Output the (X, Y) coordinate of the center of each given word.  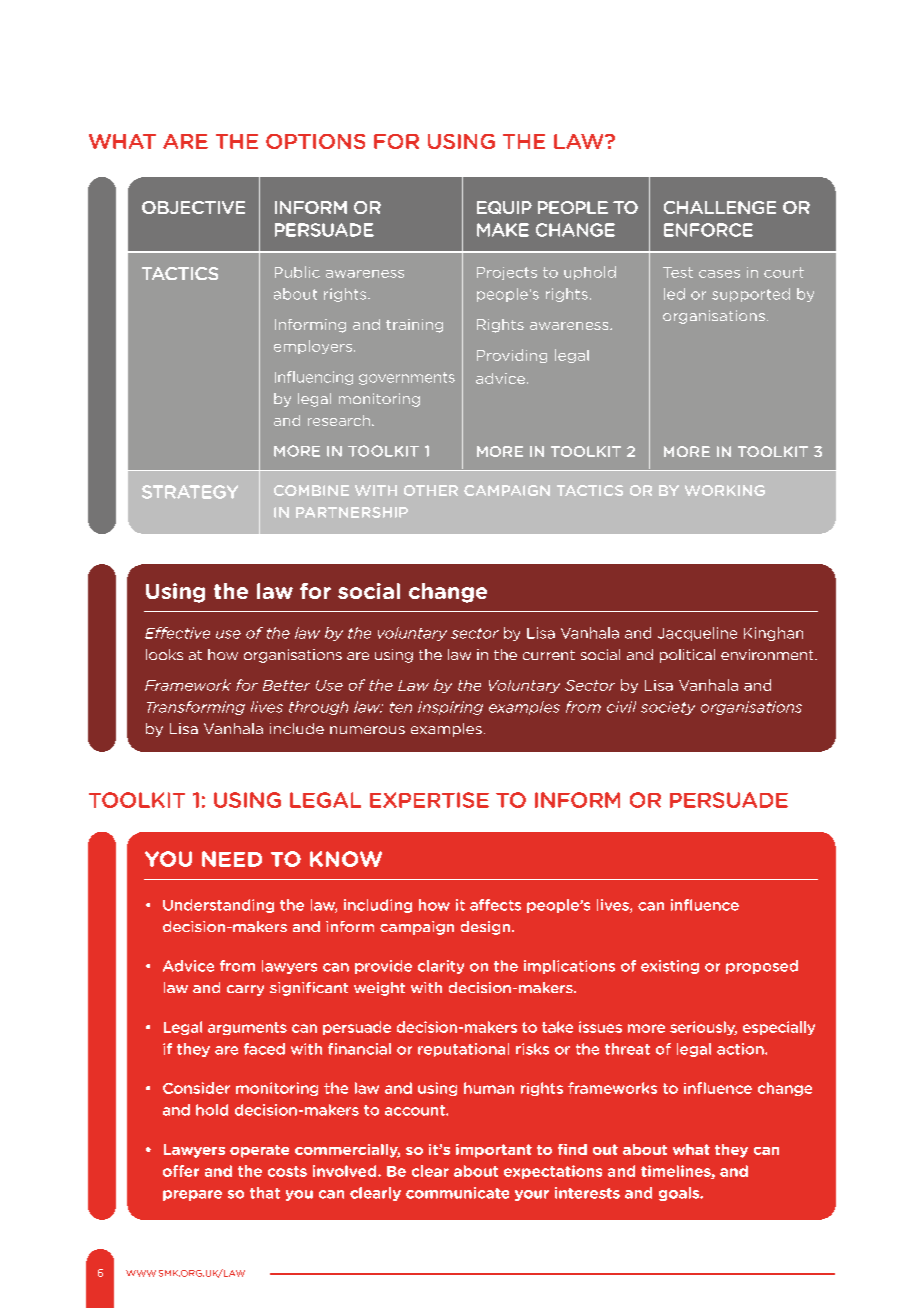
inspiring (450, 708)
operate (259, 1151)
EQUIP (504, 207)
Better (286, 685)
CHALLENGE (720, 207)
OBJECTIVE (193, 207)
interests (587, 1193)
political (687, 656)
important (494, 1151)
